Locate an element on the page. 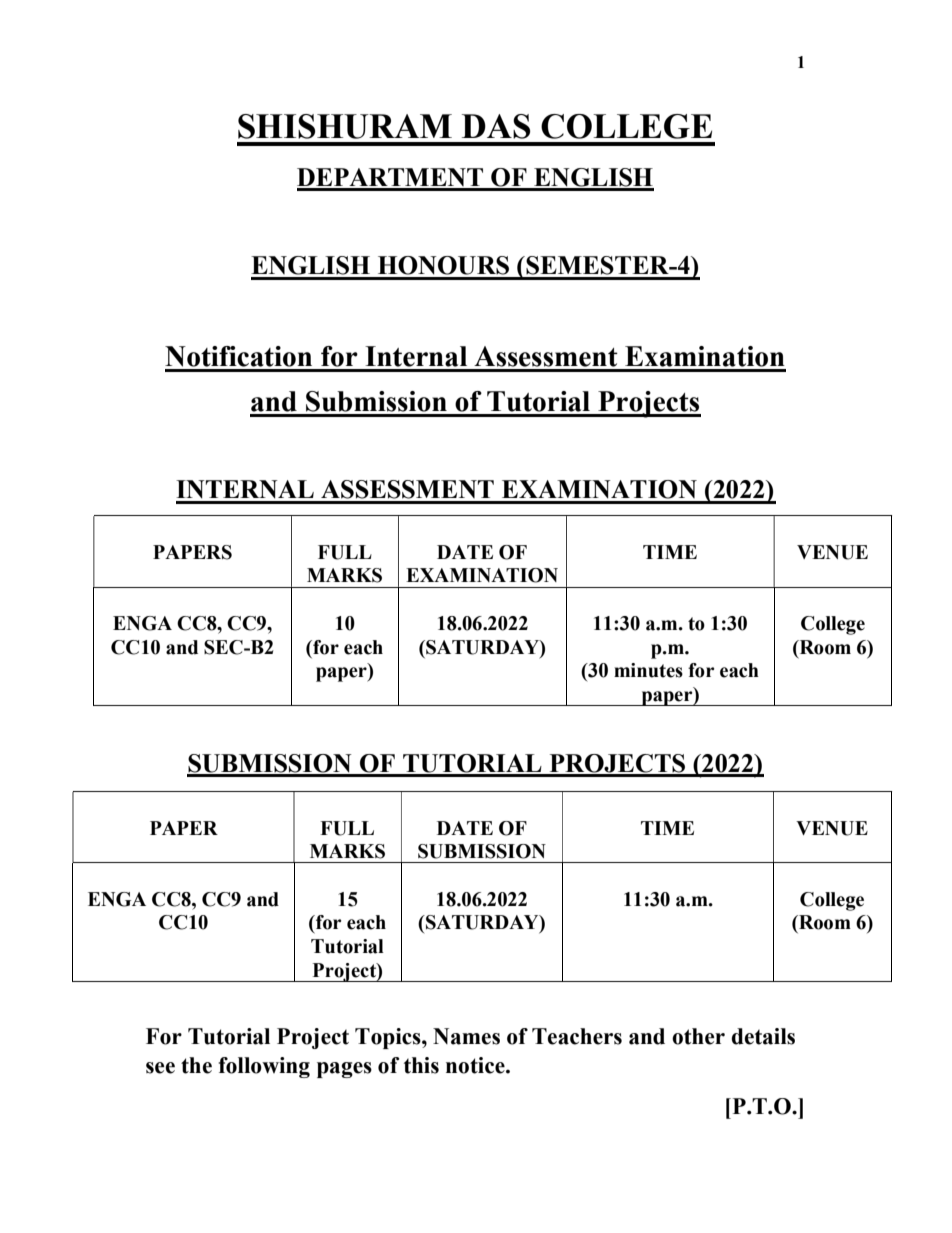  following is located at coordinates (264, 1067).
